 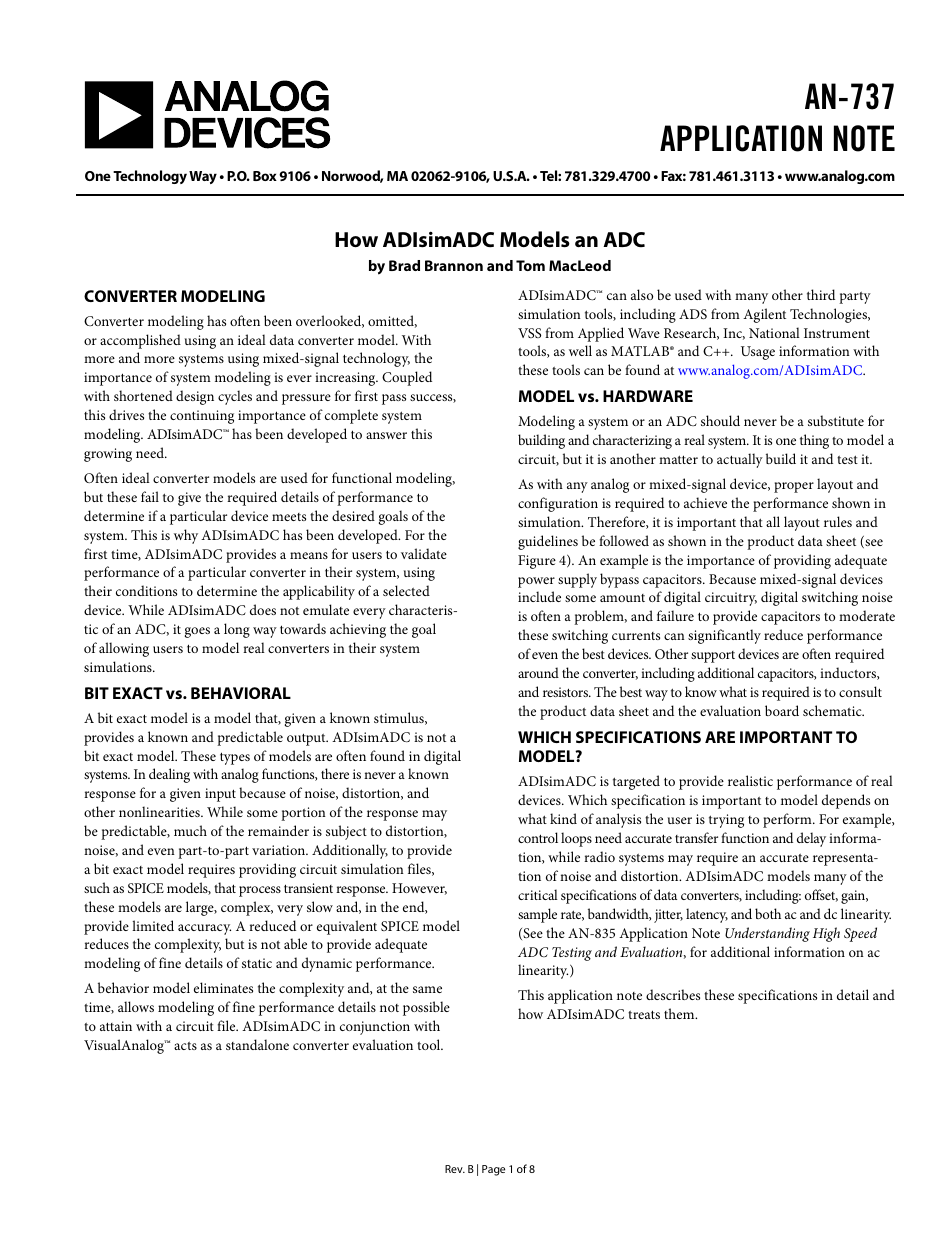 What do you see at coordinates (821, 294) in the page?
I see `third` at bounding box center [821, 294].
